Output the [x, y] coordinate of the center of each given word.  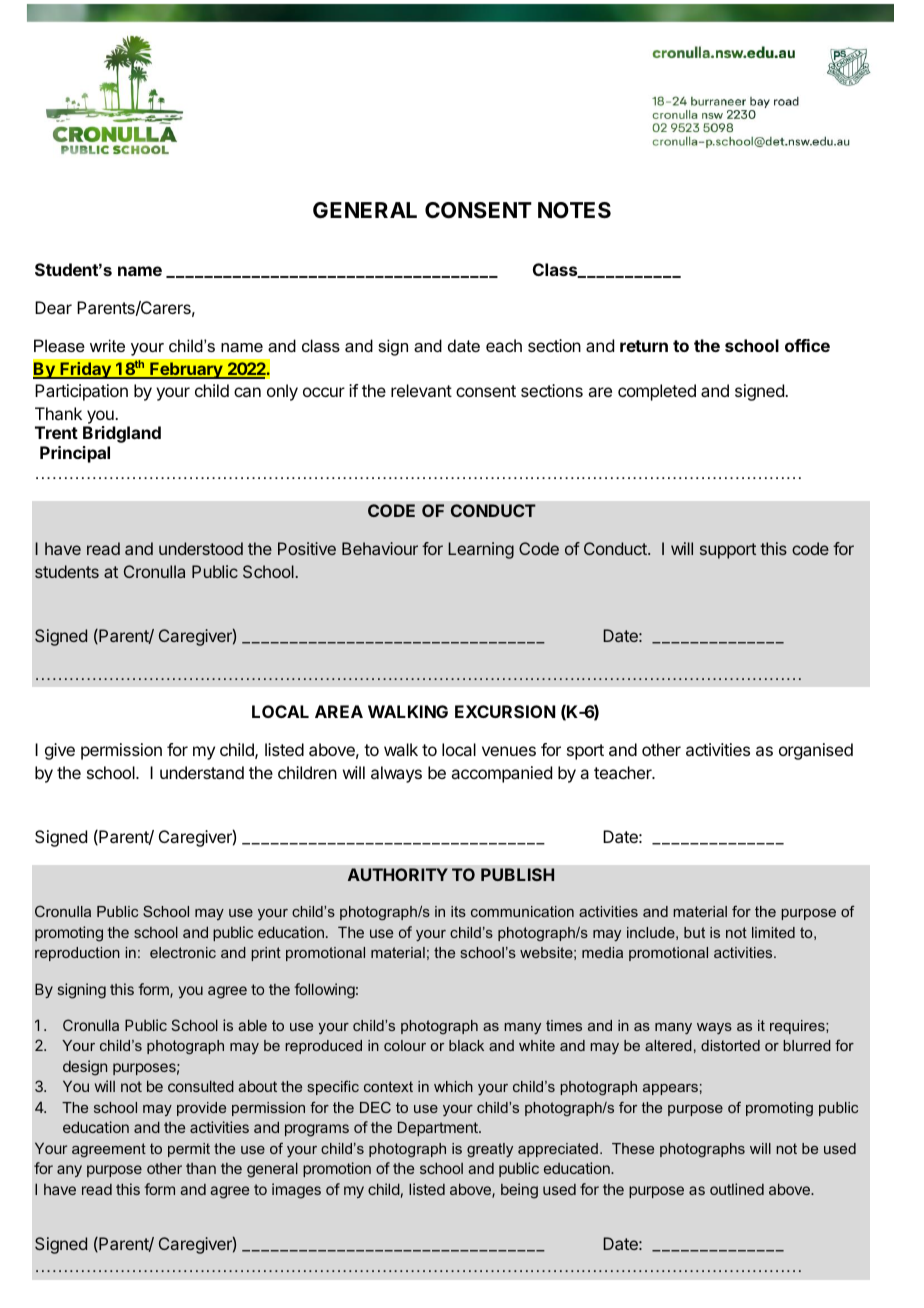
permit [189, 1150]
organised [816, 751]
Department [439, 1128]
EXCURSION [505, 711]
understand [202, 772]
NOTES [574, 210]
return [644, 346]
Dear [53, 307]
